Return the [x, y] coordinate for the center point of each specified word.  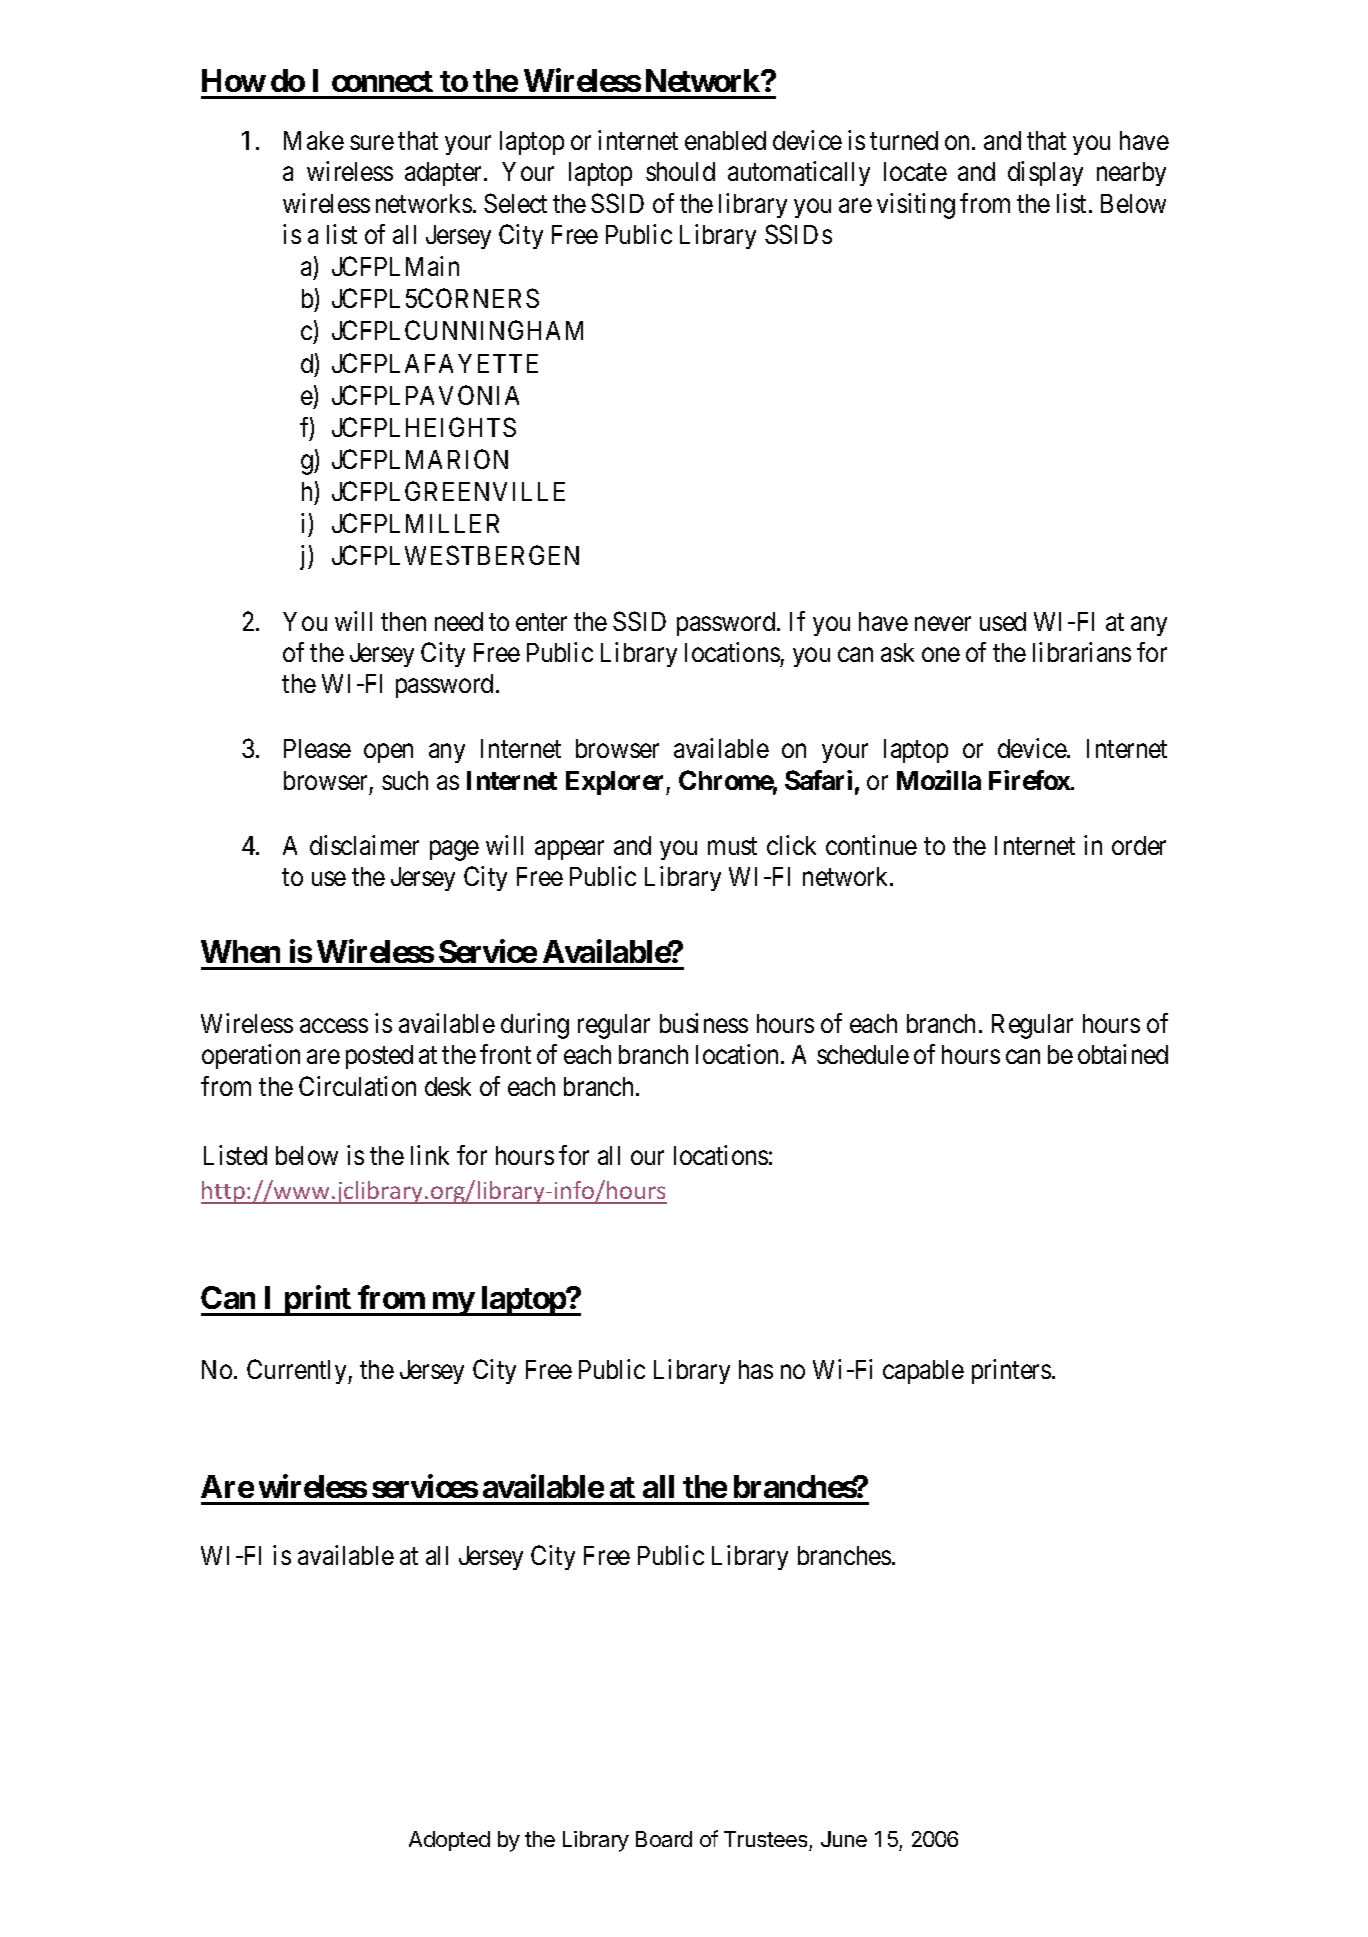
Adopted [449, 1841]
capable [923, 1372]
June [844, 1839]
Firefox [1030, 780]
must [732, 846]
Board [664, 1839]
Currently [298, 1371]
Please [317, 748]
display [1045, 173]
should [680, 171]
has [756, 1369]
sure [372, 143]
